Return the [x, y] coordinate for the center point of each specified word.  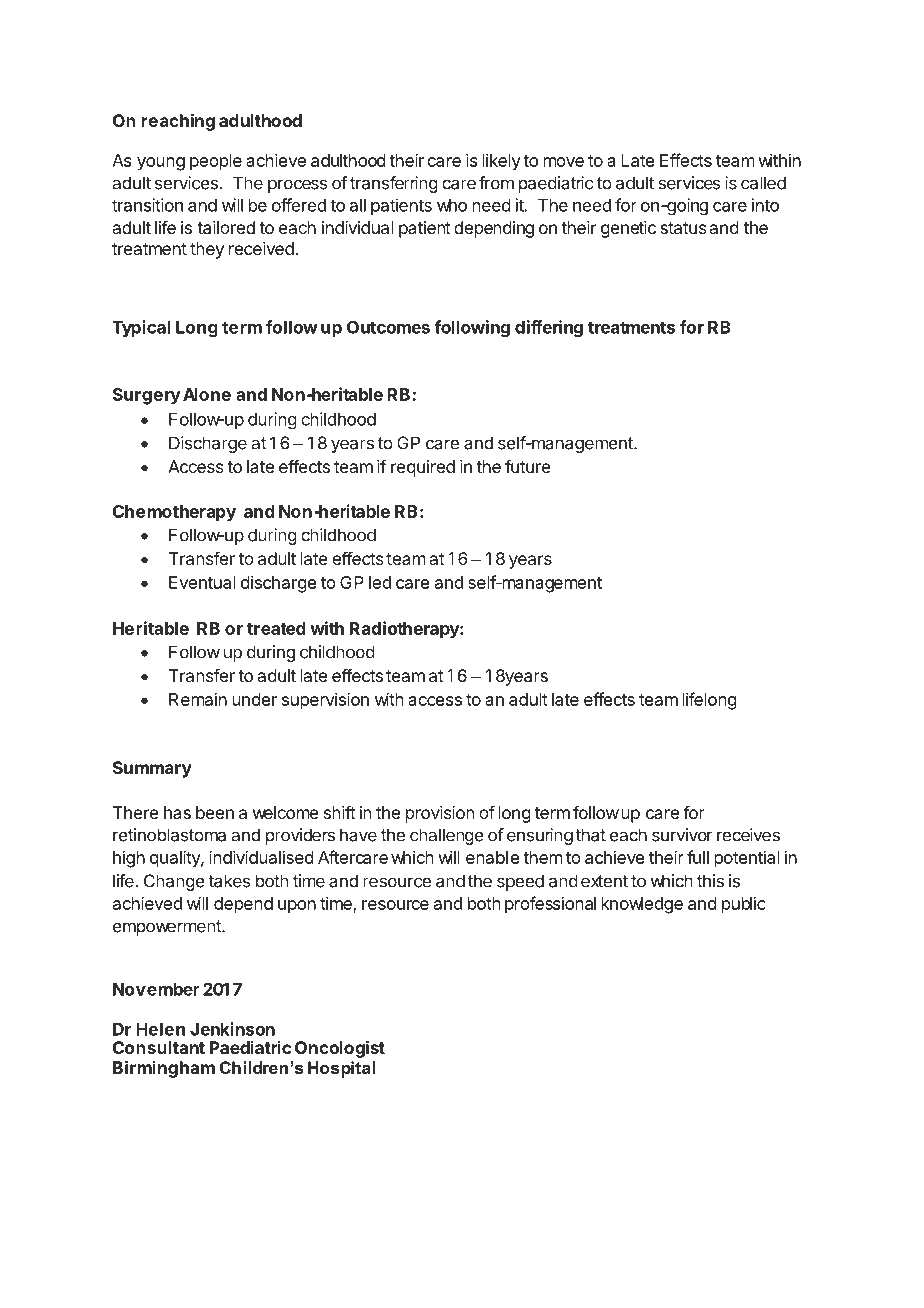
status [683, 228]
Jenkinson [232, 1029]
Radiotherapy [405, 630]
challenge [447, 836]
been [215, 812]
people [216, 162]
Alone [207, 394]
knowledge [642, 905]
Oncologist [340, 1049]
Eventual [202, 582]
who [452, 205]
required [423, 468]
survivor [682, 835]
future [528, 466]
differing [549, 329]
